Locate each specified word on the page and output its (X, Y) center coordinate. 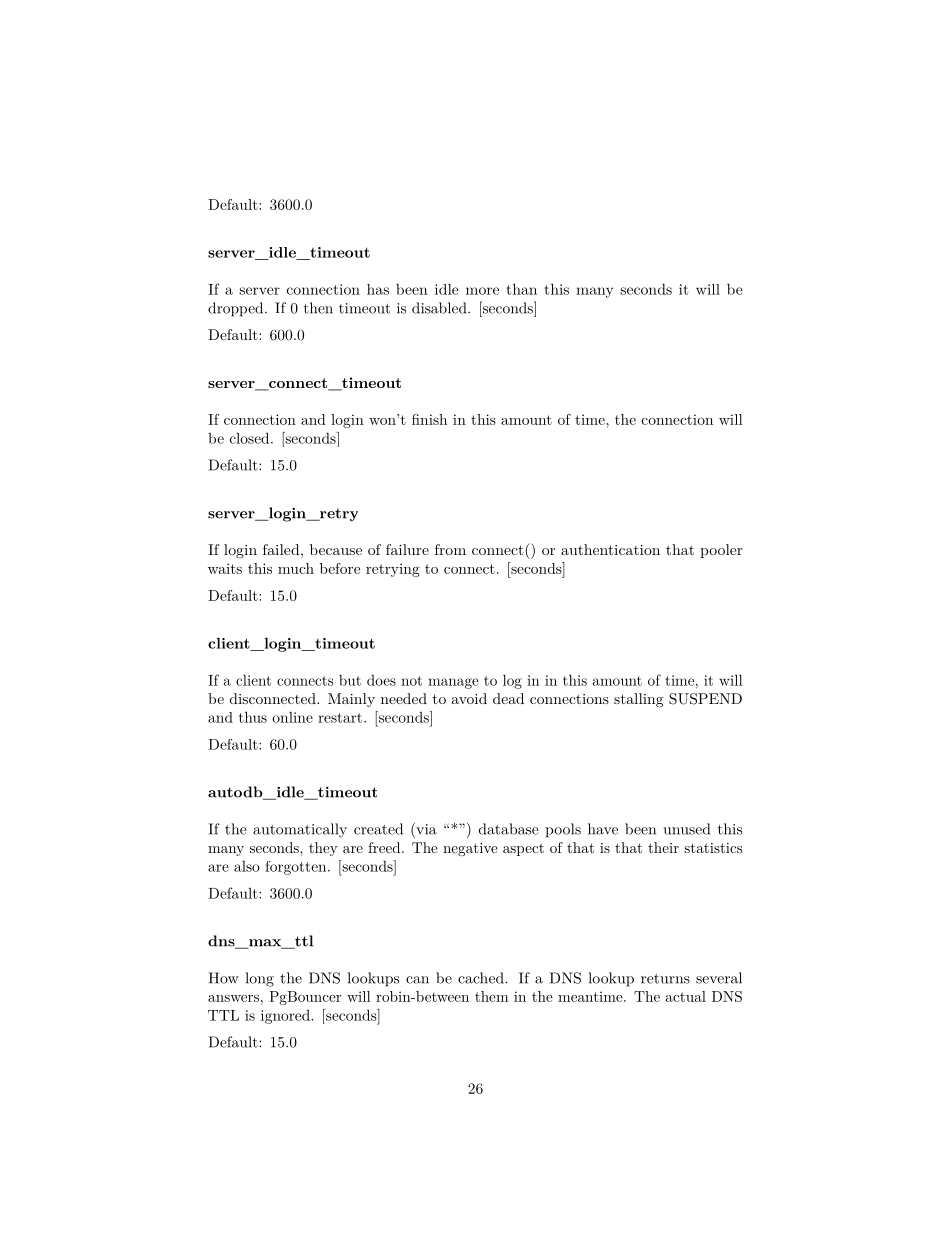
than (521, 289)
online (292, 717)
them (492, 996)
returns (665, 979)
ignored (286, 1017)
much (296, 568)
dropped (237, 309)
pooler (721, 551)
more (482, 291)
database (508, 829)
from (450, 549)
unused (686, 829)
